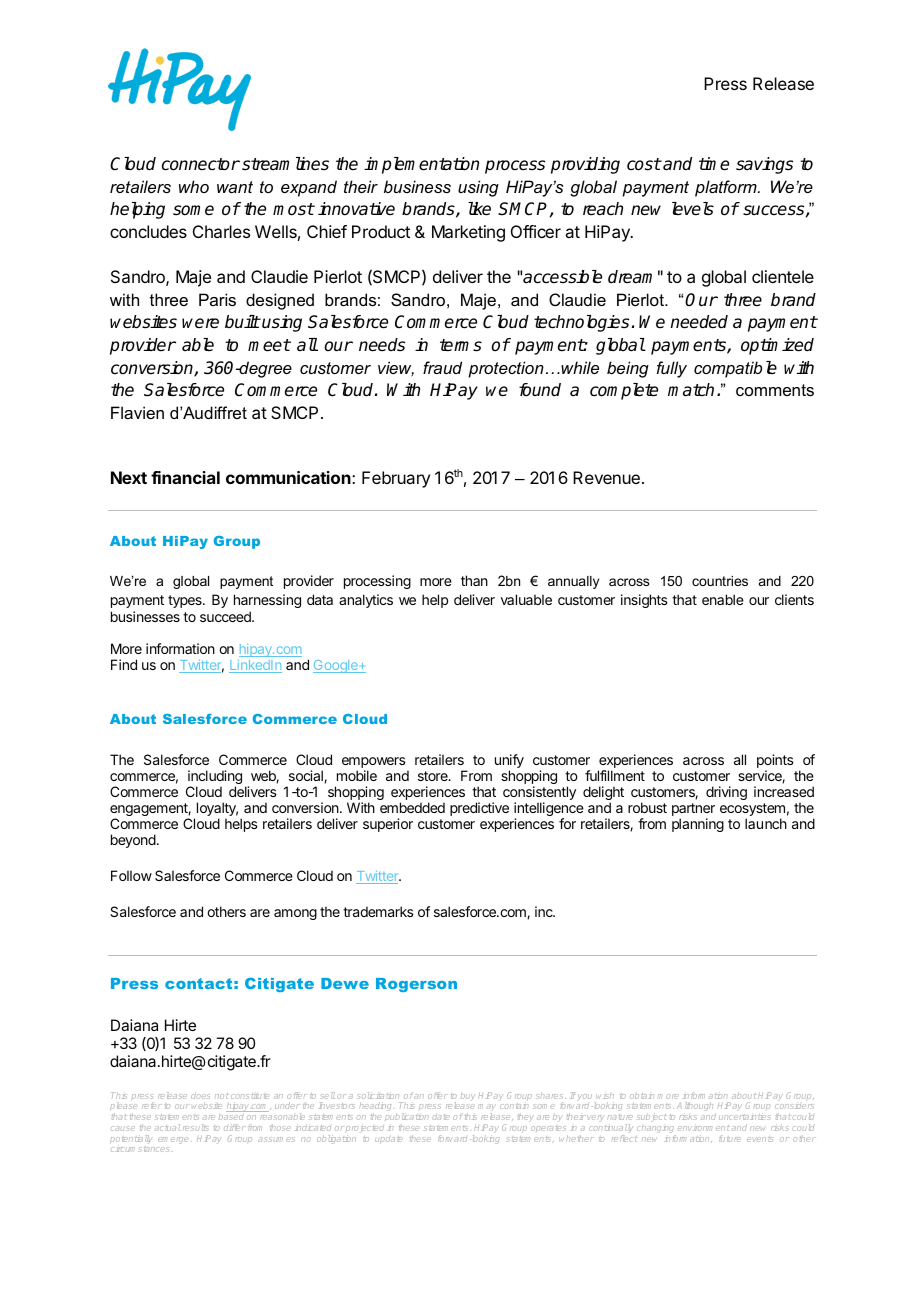 The height and width of the screenshot is (1308, 924). I want to click on buy, so click(468, 1096).
